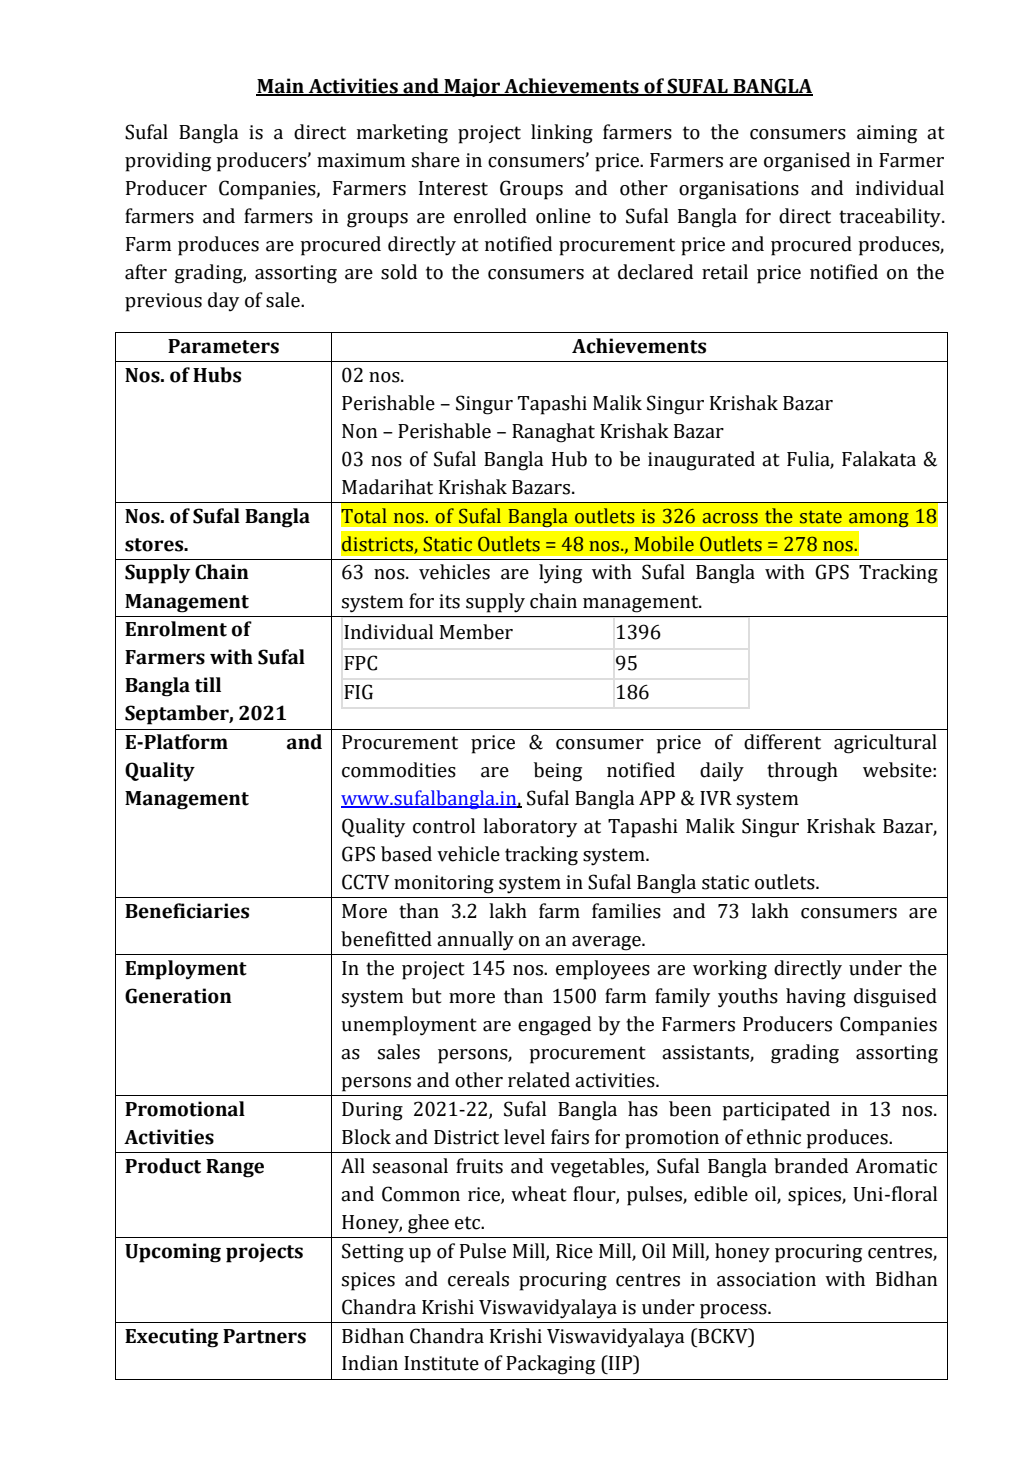 This document has height=1457, width=1031. What do you see at coordinates (475, 941) in the document?
I see `annually` at bounding box center [475, 941].
